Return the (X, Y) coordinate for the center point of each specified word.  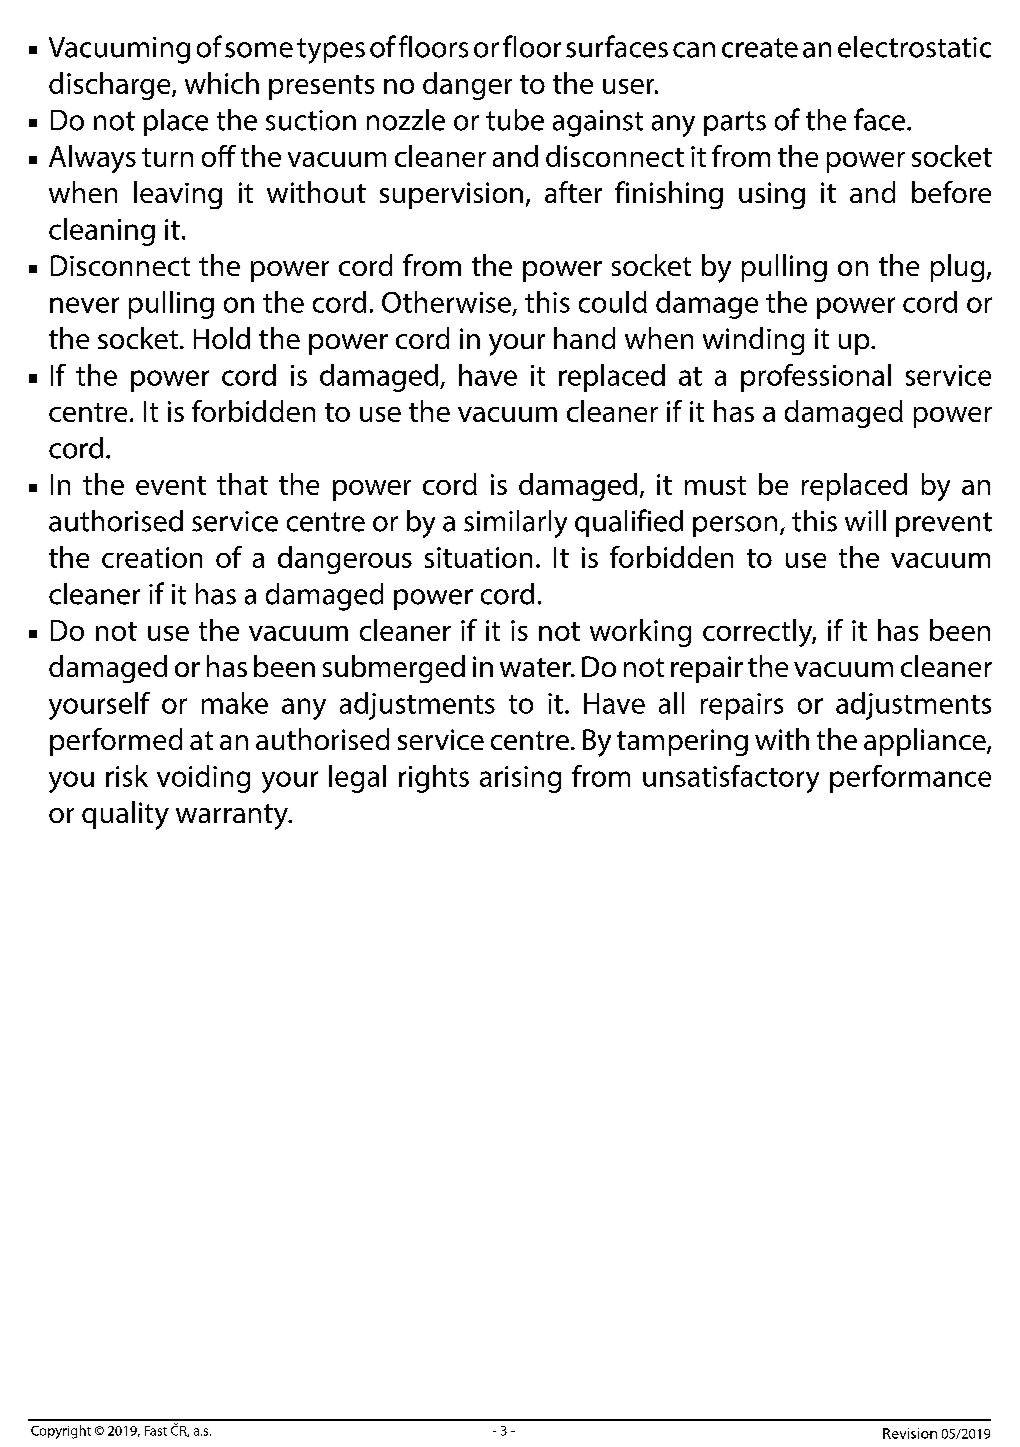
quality (125, 815)
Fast (156, 1431)
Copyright (61, 1432)
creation (152, 557)
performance (910, 779)
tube (515, 120)
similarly (515, 524)
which (222, 83)
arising (520, 779)
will (865, 520)
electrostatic (914, 47)
